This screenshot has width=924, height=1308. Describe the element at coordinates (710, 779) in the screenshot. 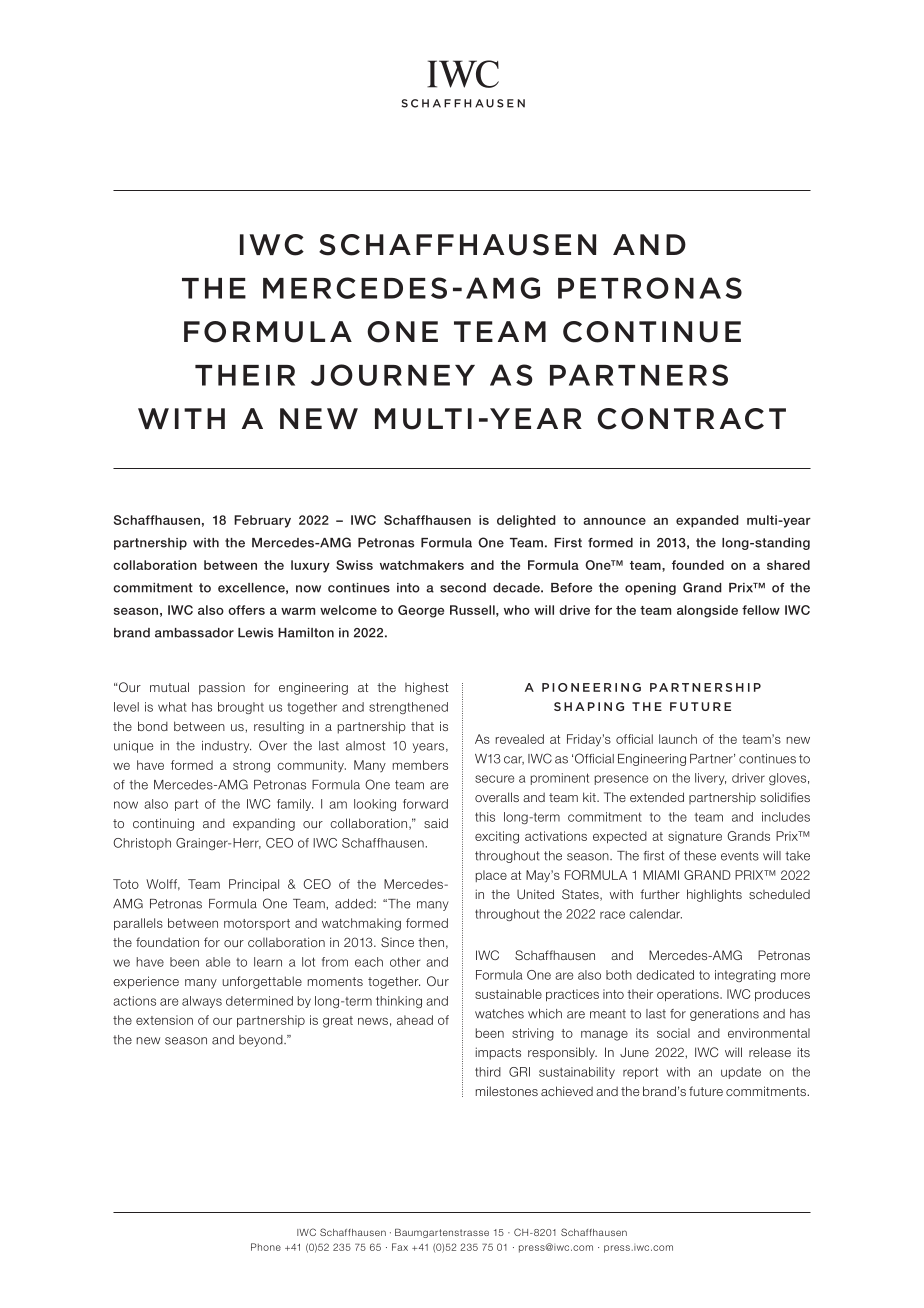

I see `livery` at that location.
